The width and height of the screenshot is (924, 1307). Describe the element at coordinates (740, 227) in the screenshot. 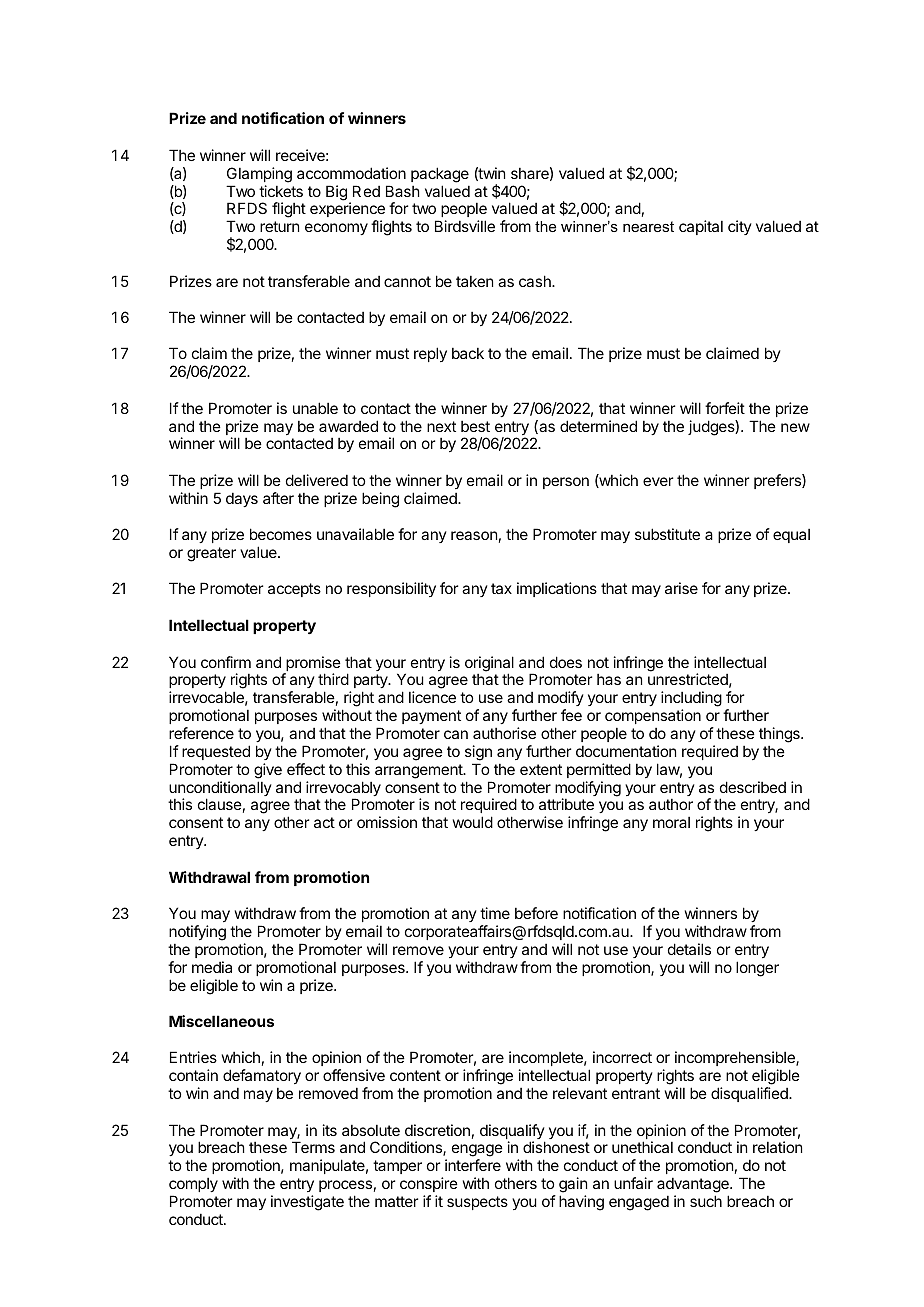

I see `city` at that location.
